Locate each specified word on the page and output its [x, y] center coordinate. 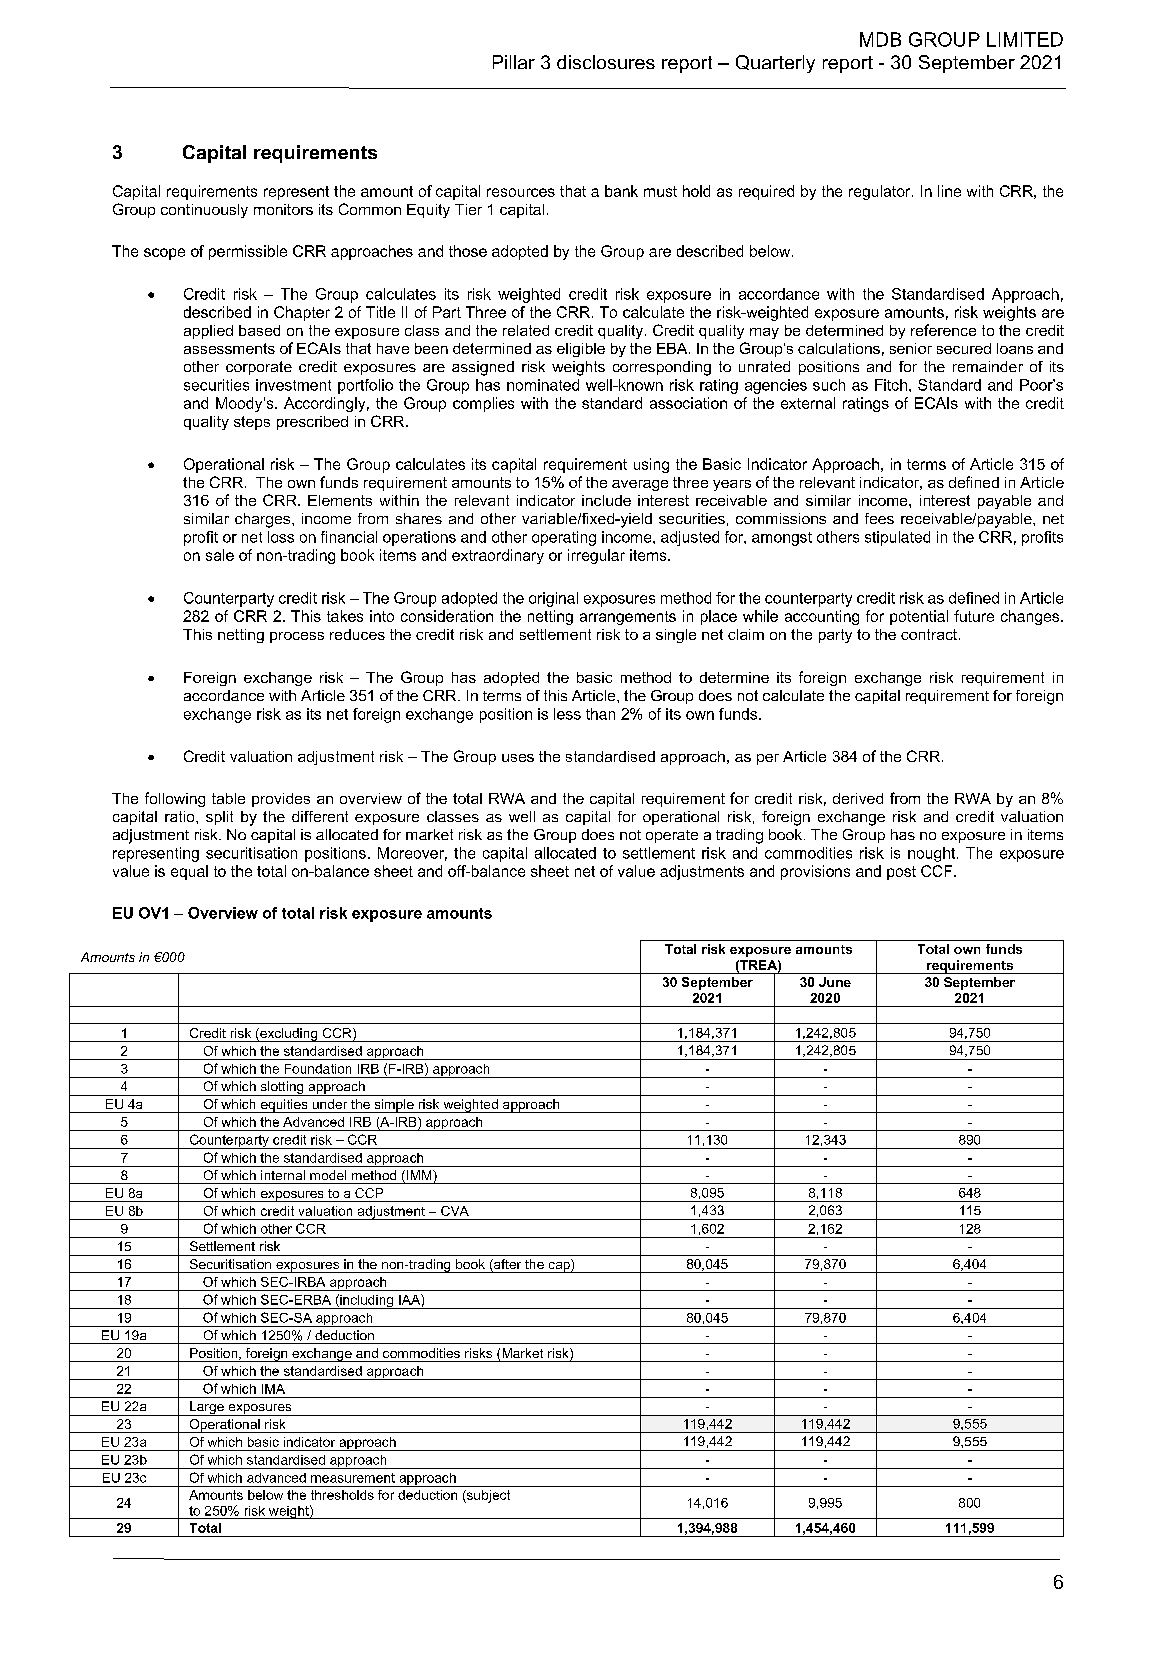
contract [930, 634]
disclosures [606, 62]
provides [281, 800]
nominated [543, 385]
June [835, 982]
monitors [283, 209]
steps [252, 423]
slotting [282, 1088]
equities [284, 1106]
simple [394, 1106]
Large [207, 1408]
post [901, 873]
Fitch [891, 385]
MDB [880, 39]
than [600, 714]
